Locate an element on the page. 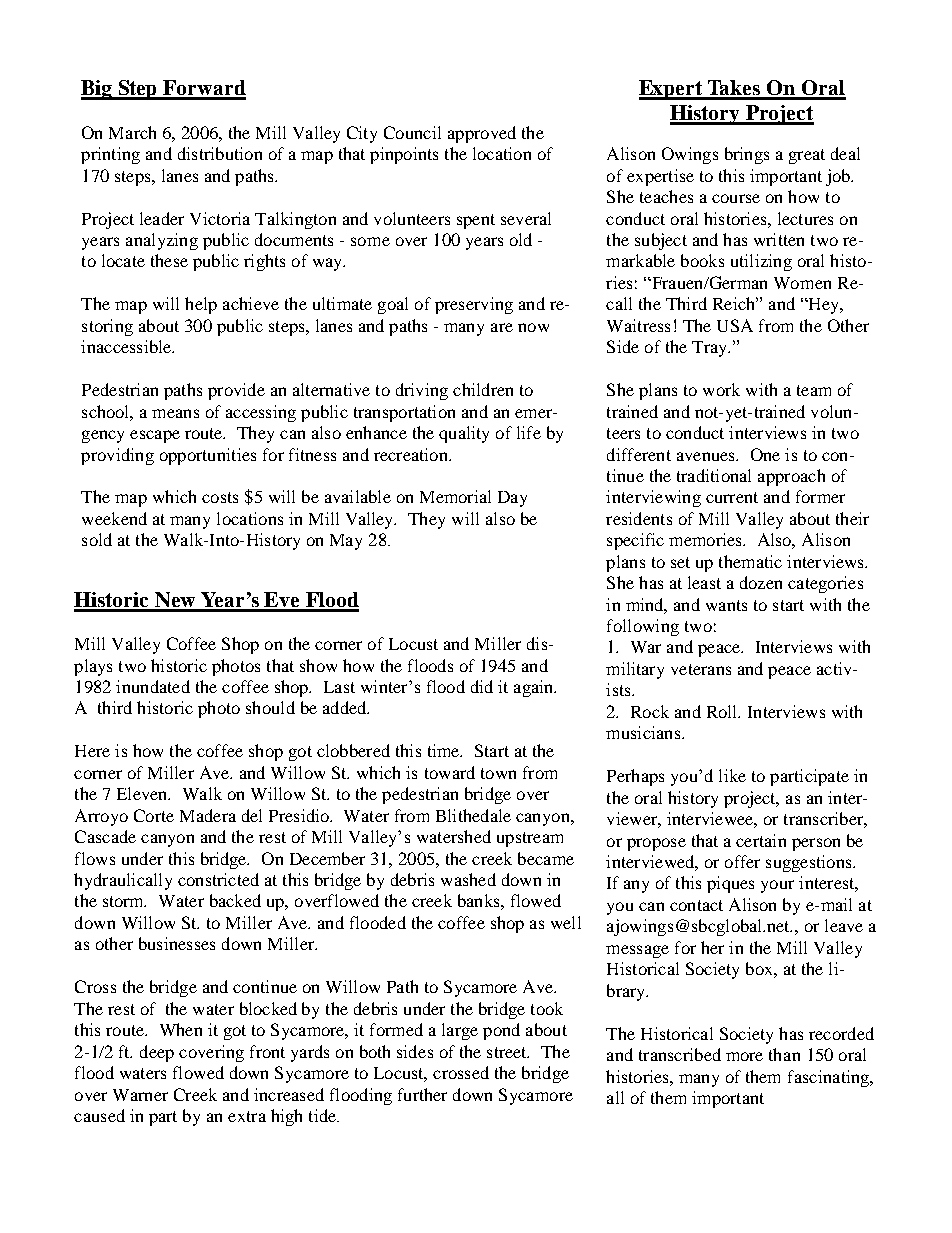 The height and width of the document is (1233, 952). did is located at coordinates (482, 686).
